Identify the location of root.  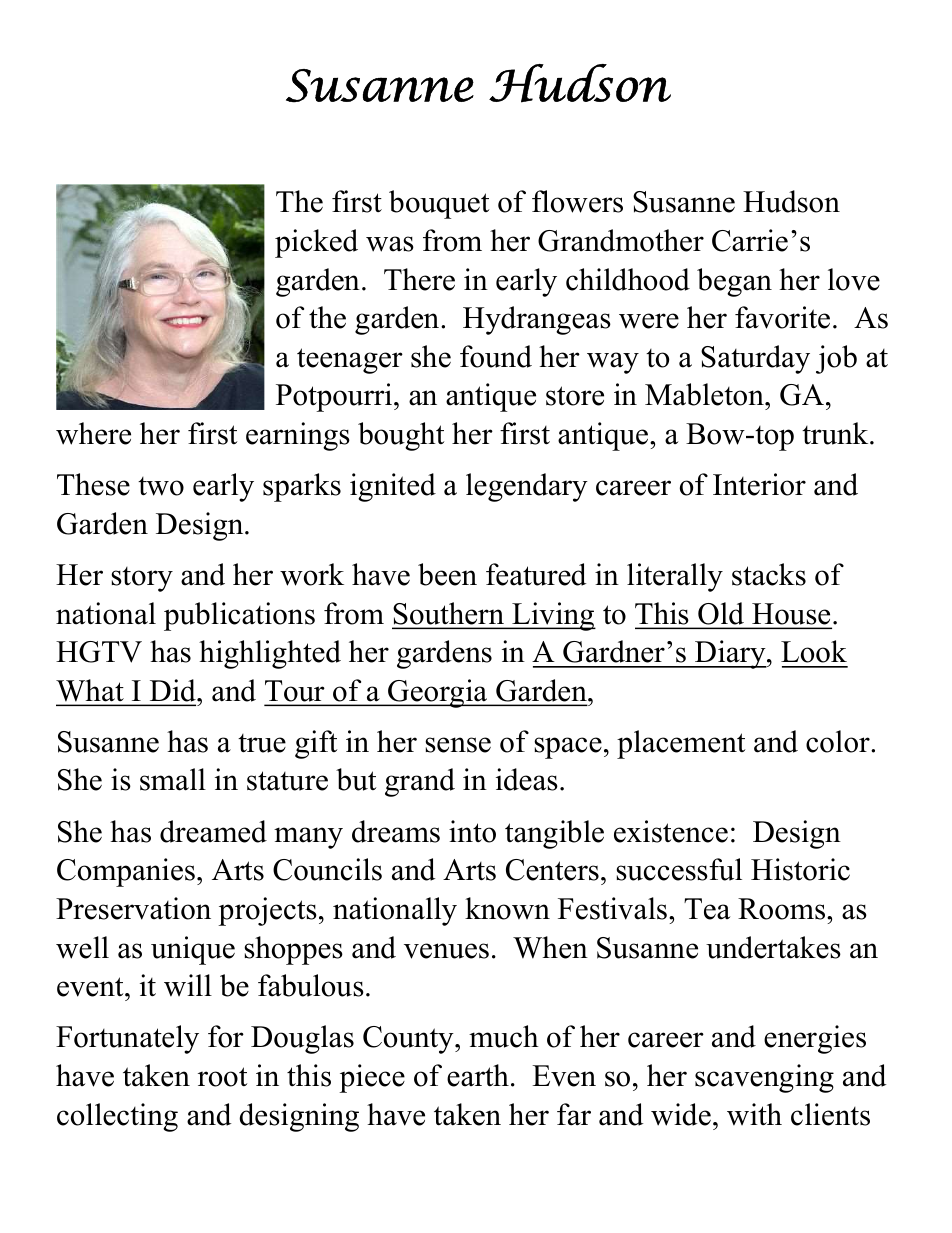
(222, 1077).
